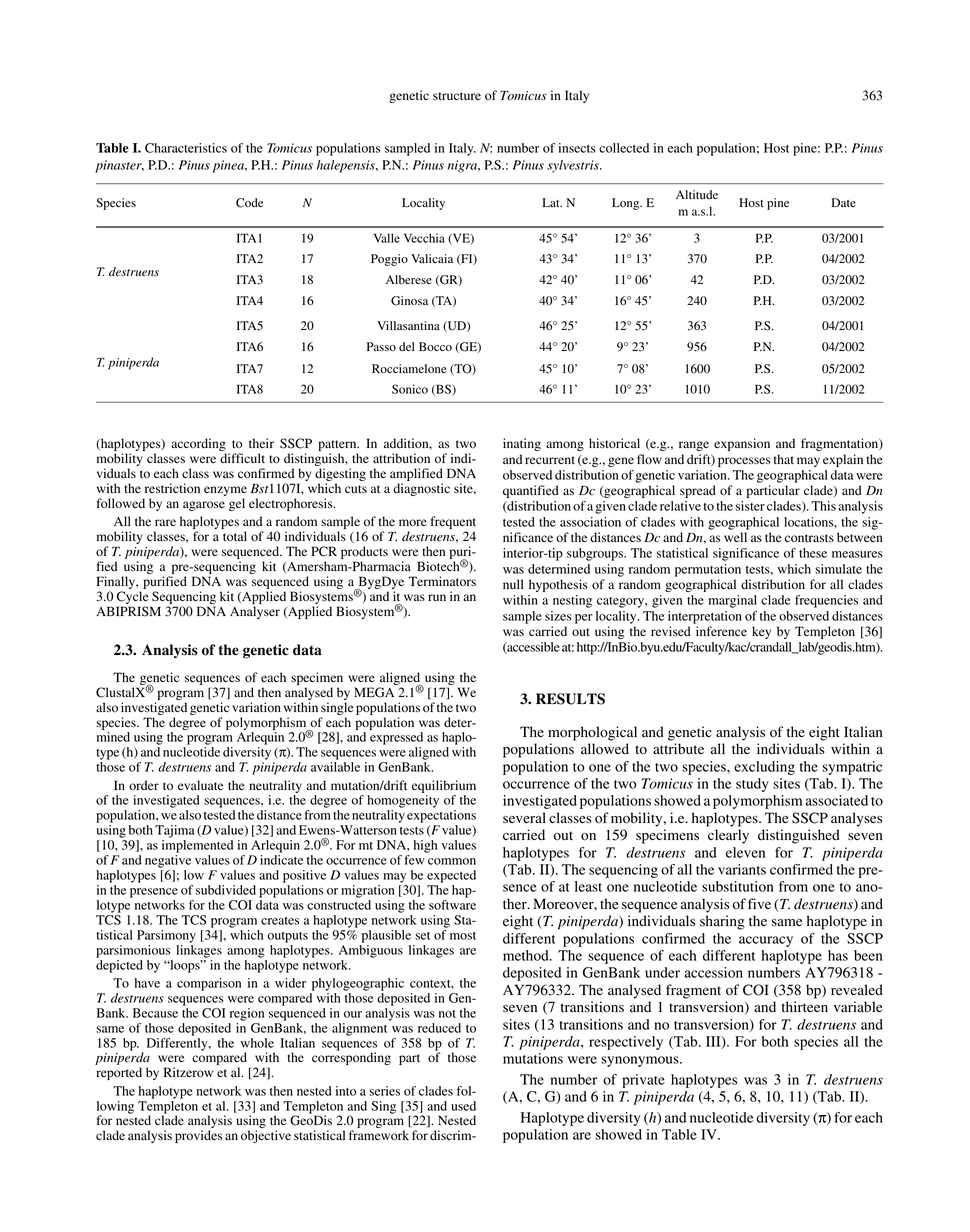 This screenshot has width=970, height=1232. What do you see at coordinates (186, 148) in the screenshot?
I see `Characteristics` at bounding box center [186, 148].
